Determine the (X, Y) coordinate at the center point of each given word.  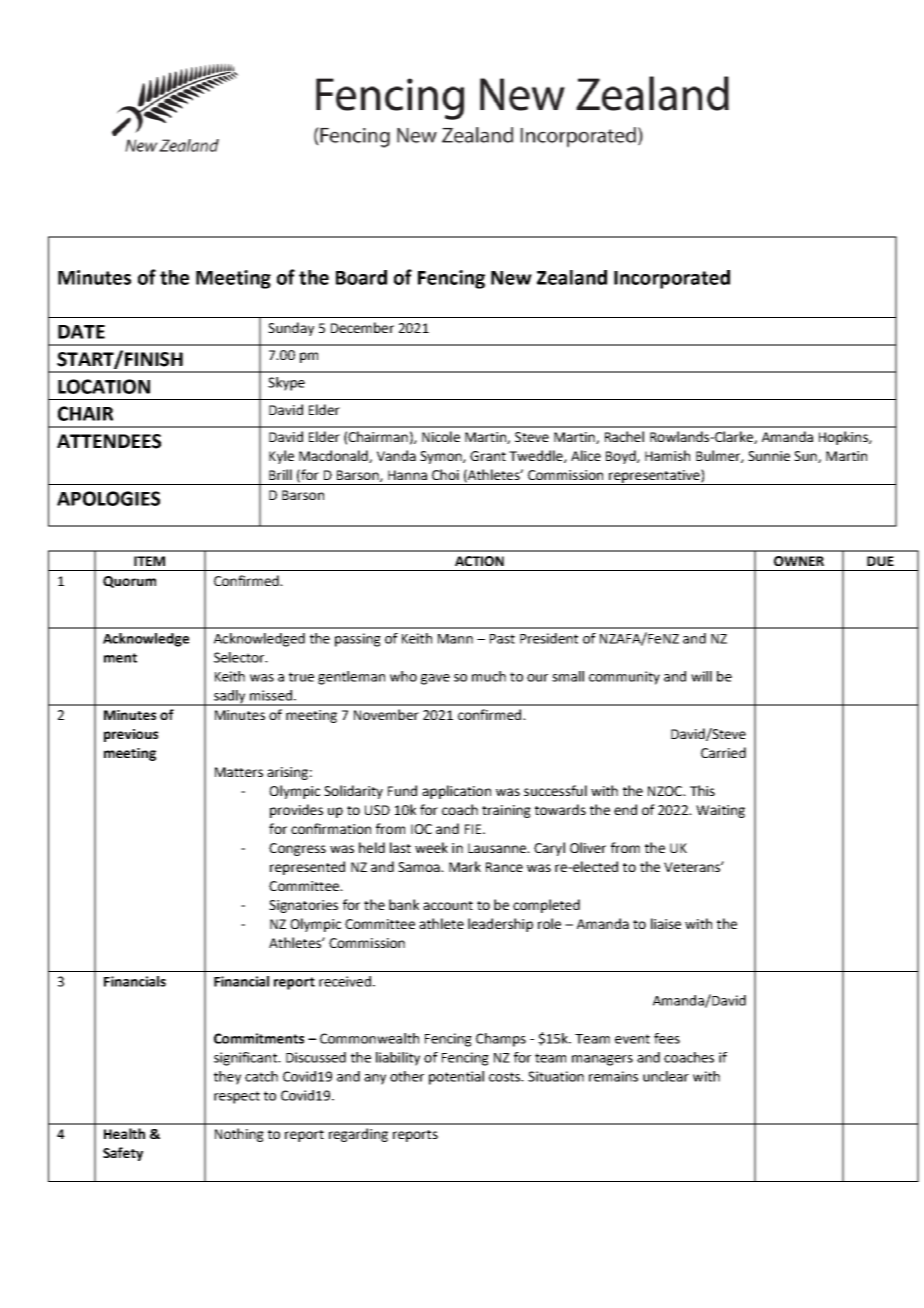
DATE (81, 332)
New (511, 278)
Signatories (303, 906)
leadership (500, 925)
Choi (445, 474)
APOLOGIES (108, 498)
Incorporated (672, 279)
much (489, 676)
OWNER (799, 561)
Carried (723, 752)
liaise (666, 923)
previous (131, 735)
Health (124, 1133)
